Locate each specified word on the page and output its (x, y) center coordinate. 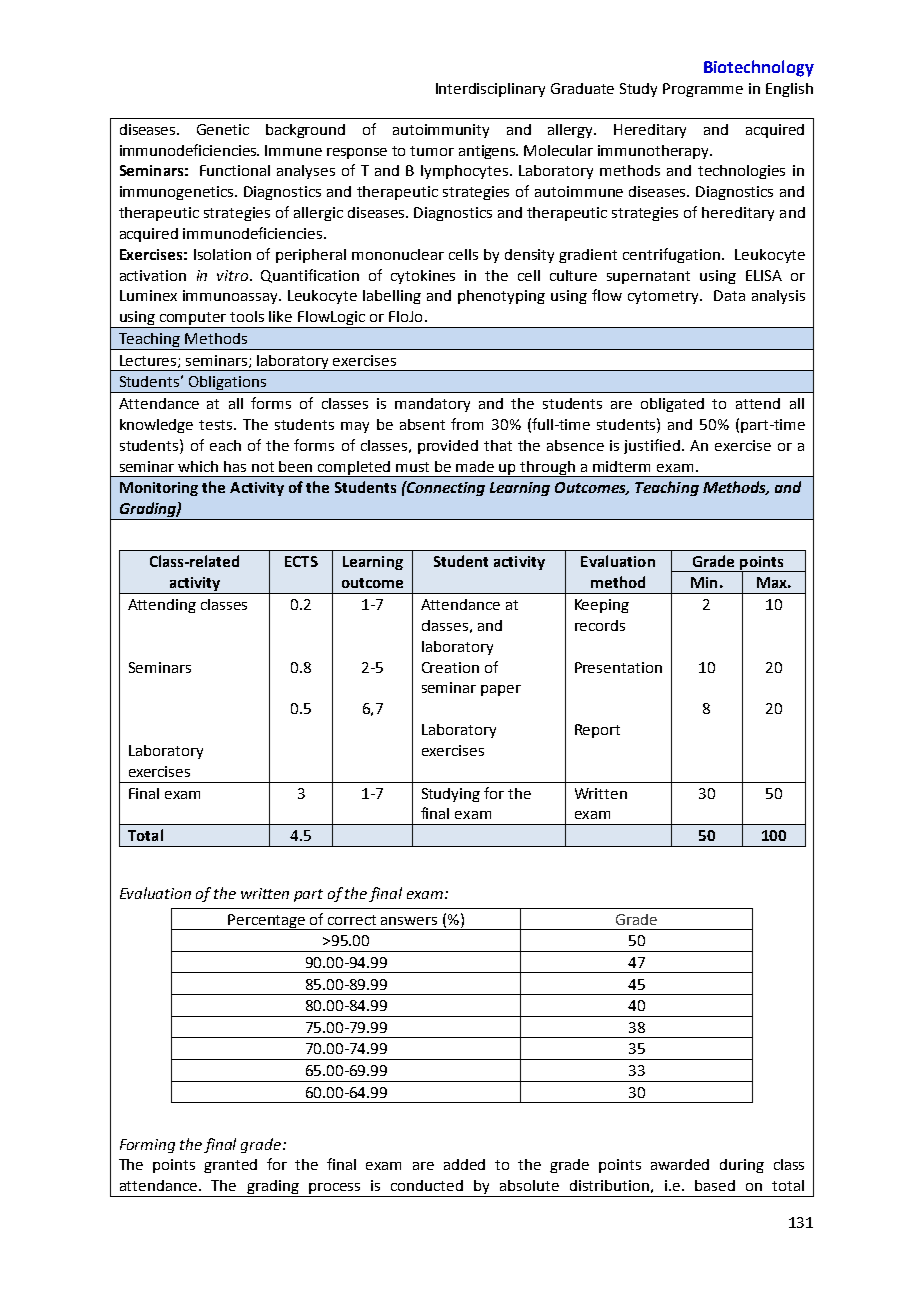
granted (230, 1166)
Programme (703, 90)
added (464, 1164)
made (475, 466)
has (235, 466)
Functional (235, 170)
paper (501, 690)
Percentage (267, 922)
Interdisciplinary (490, 90)
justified (652, 446)
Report (597, 731)
